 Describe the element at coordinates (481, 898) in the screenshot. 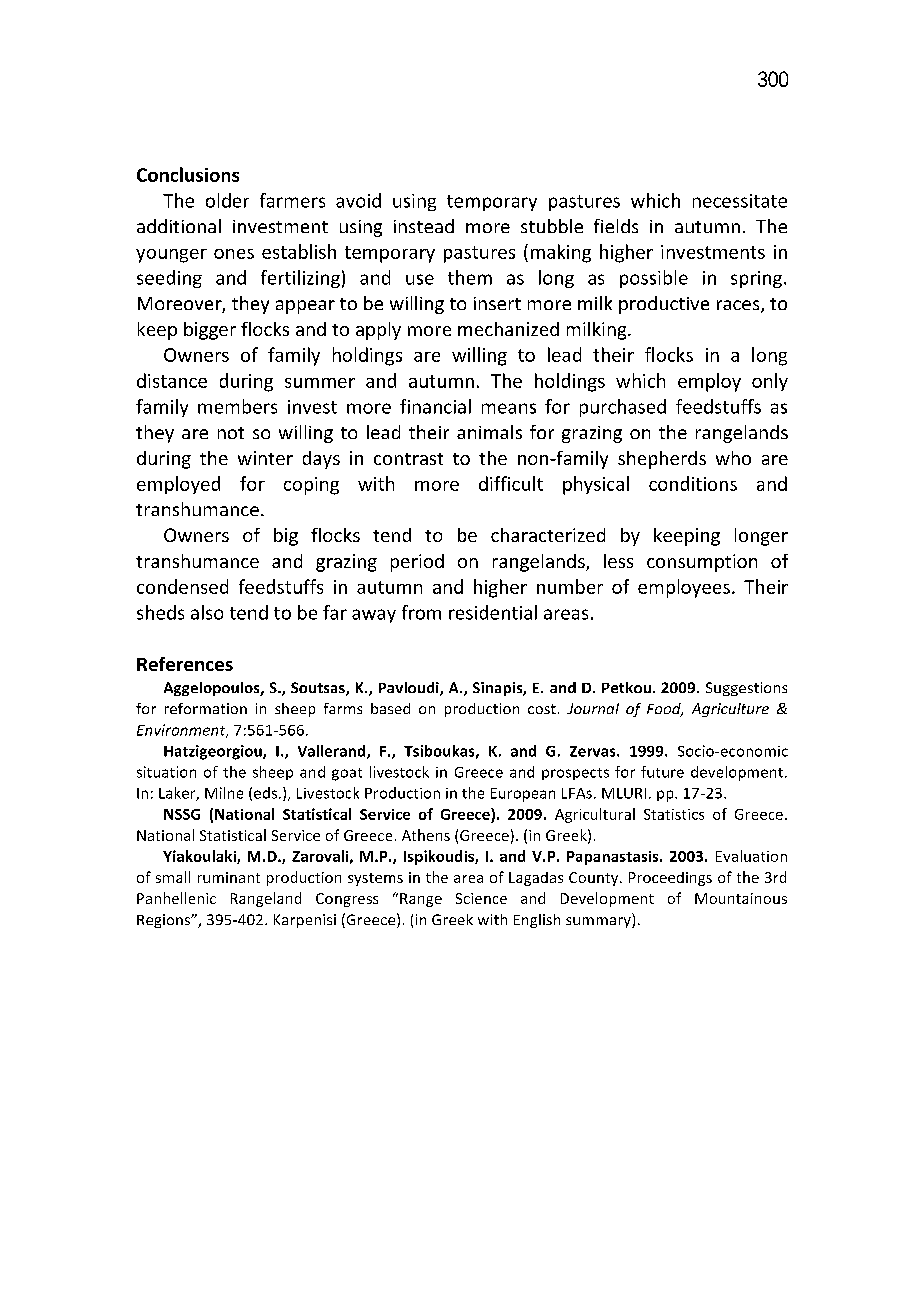

I see `Science` at that location.
